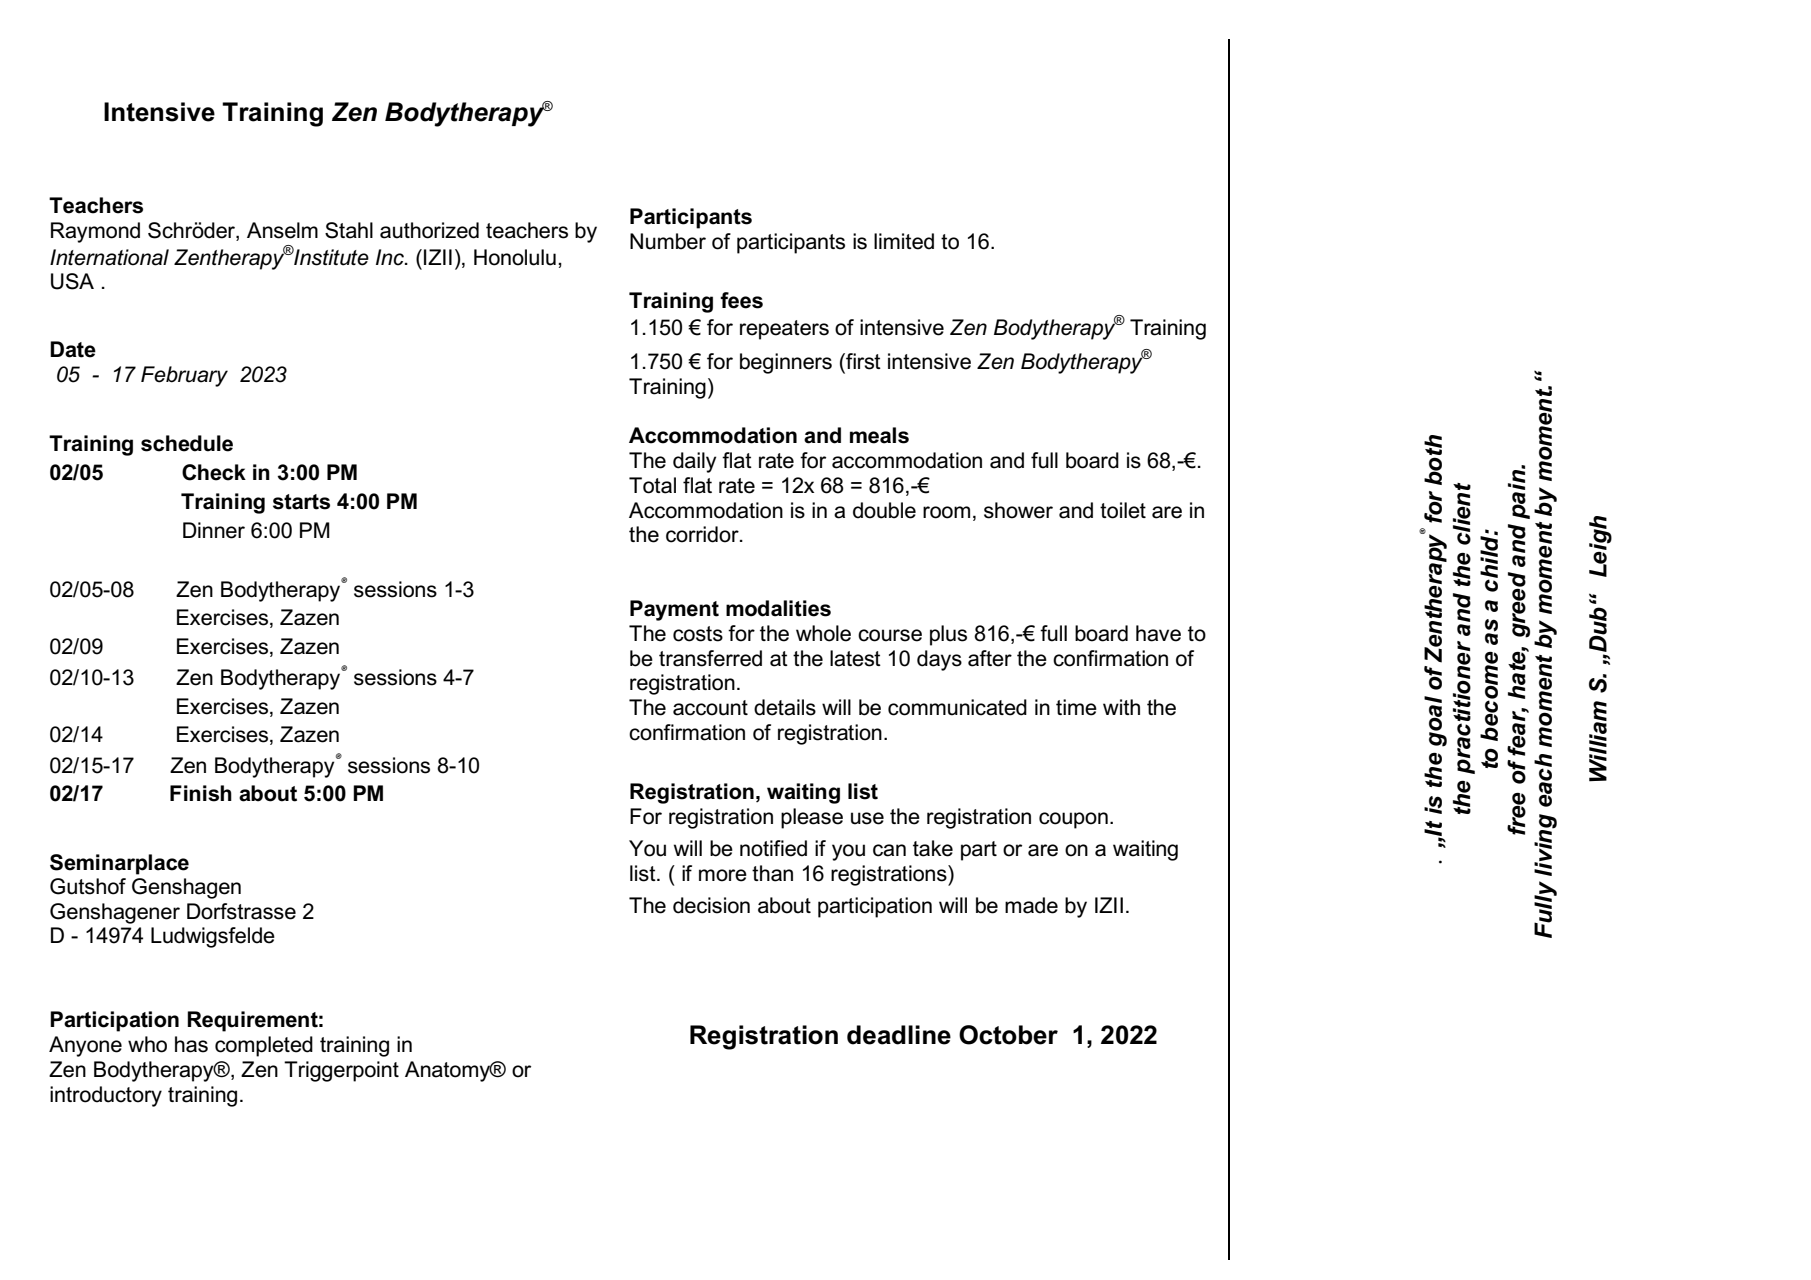 The image size is (1811, 1280). What do you see at coordinates (904, 241) in the screenshot?
I see `limited` at bounding box center [904, 241].
